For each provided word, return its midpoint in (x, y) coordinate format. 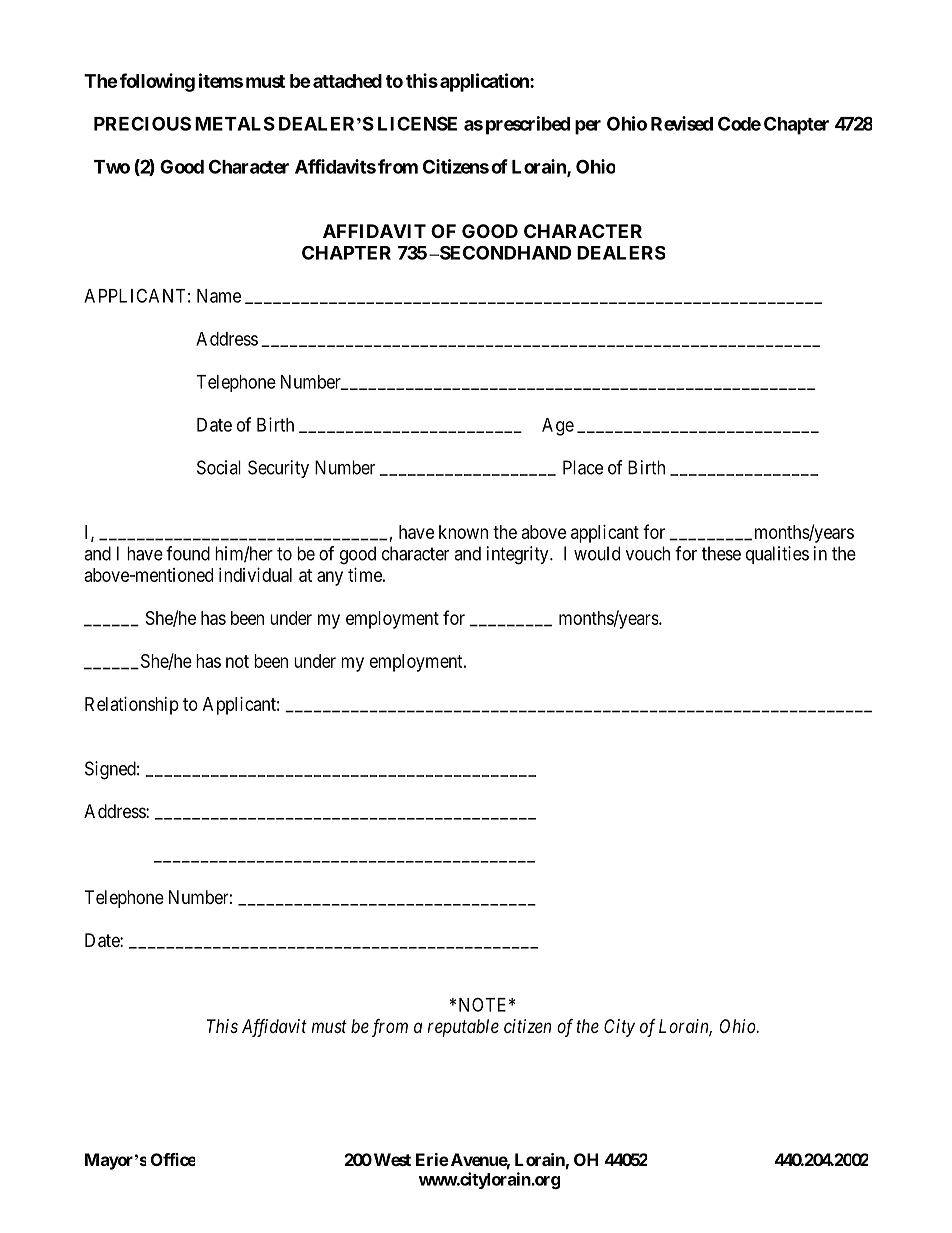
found (188, 553)
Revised (682, 123)
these (721, 553)
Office (173, 1159)
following (157, 82)
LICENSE (417, 123)
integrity (519, 555)
